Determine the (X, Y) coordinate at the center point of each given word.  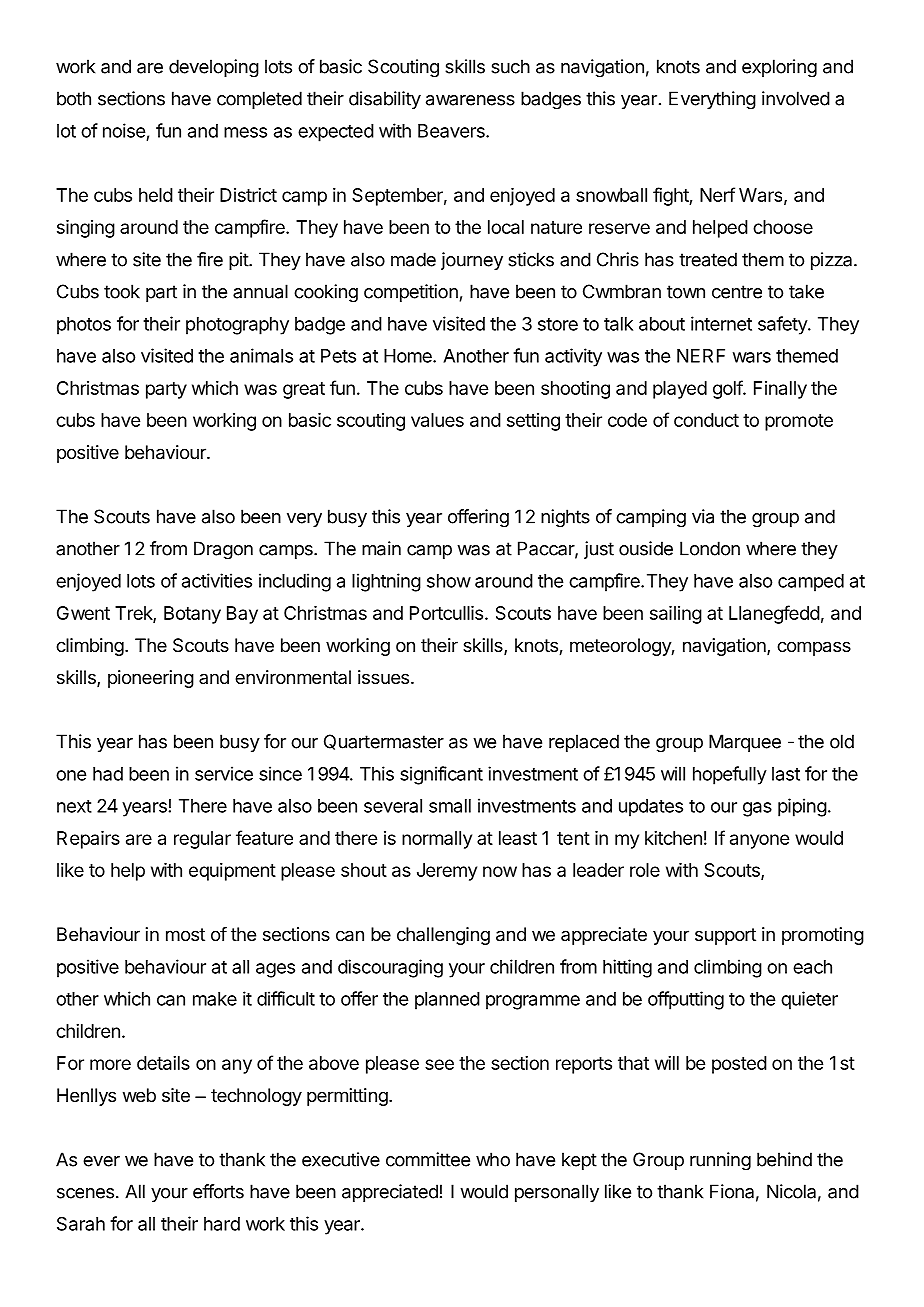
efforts (218, 1191)
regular (202, 840)
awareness (470, 100)
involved (796, 98)
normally (437, 840)
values (437, 420)
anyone (759, 841)
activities (217, 580)
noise (124, 130)
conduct (706, 420)
